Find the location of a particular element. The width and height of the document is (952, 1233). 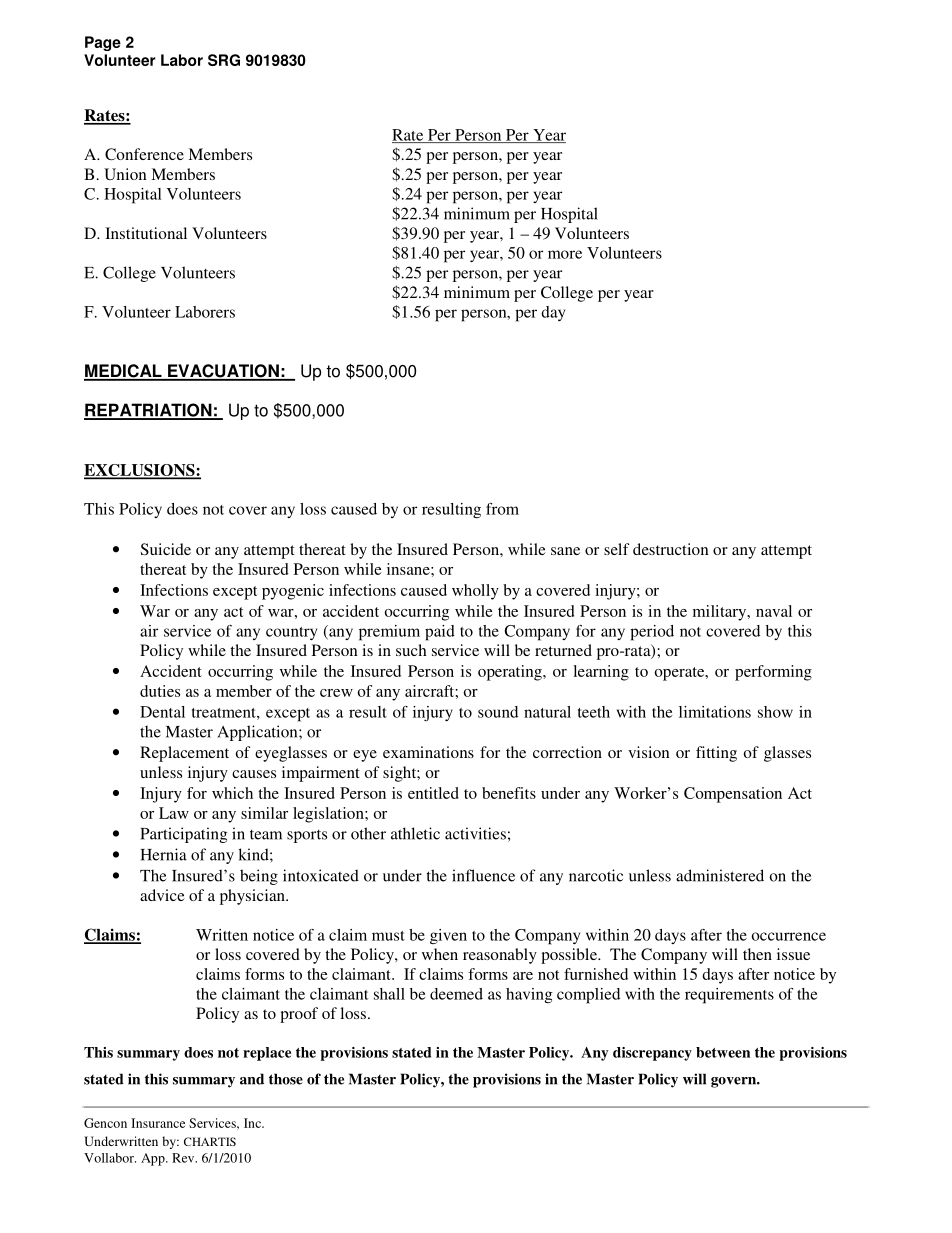

from is located at coordinates (502, 509).
